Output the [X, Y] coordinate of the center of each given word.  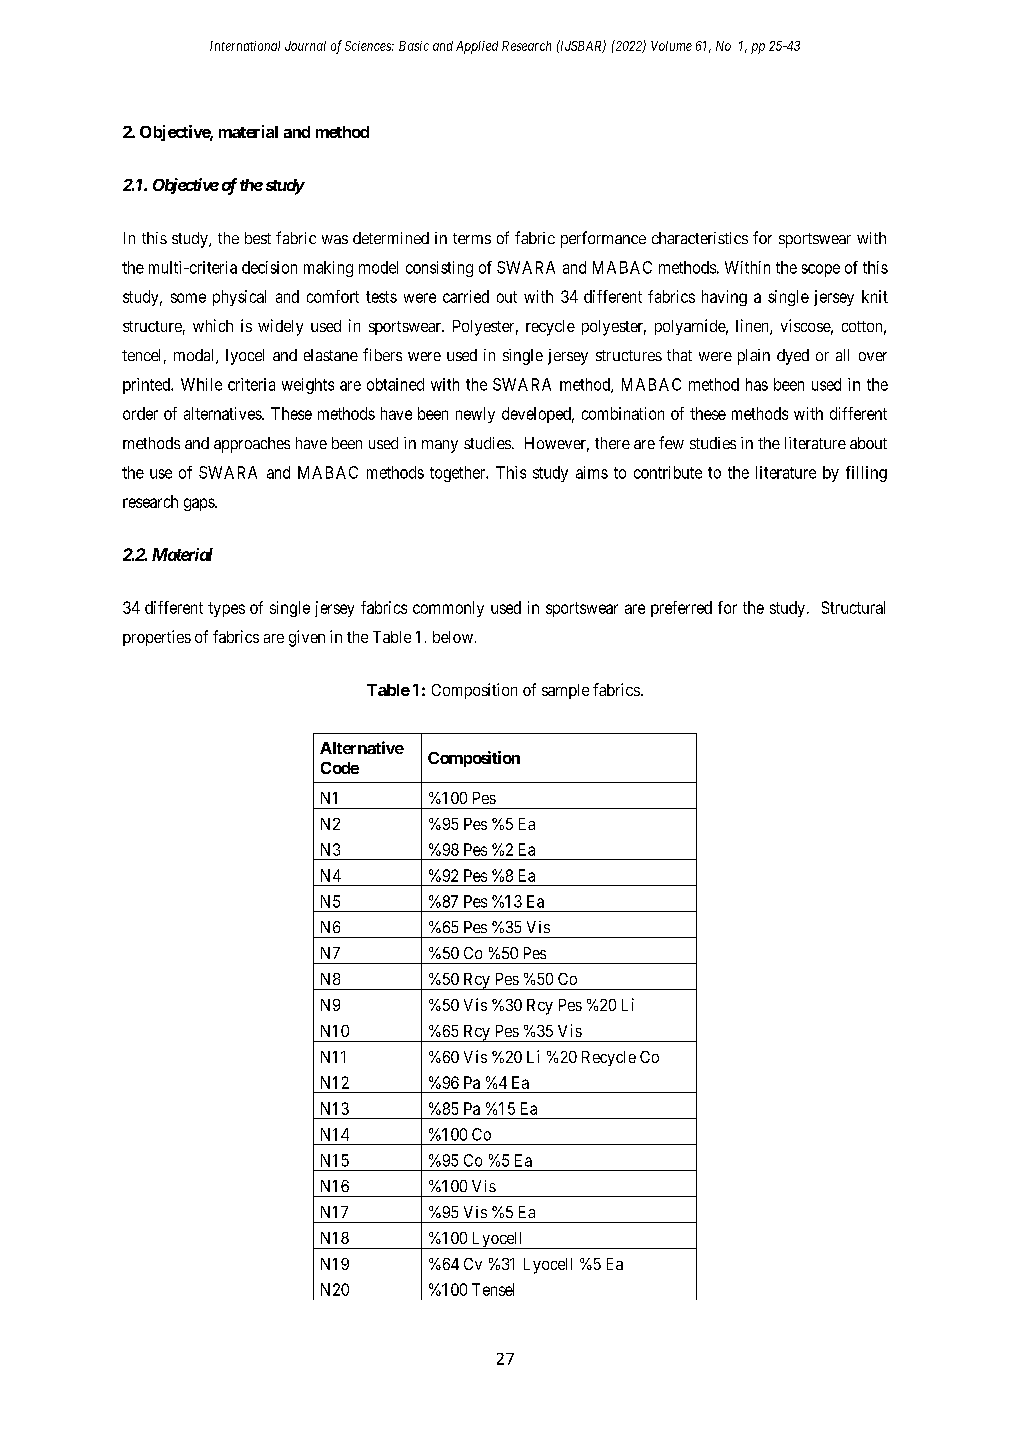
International [245, 46]
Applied [477, 47]
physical [239, 298]
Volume [671, 46]
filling [866, 474]
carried [466, 296]
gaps [200, 504]
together [459, 474]
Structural [853, 607]
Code [340, 768]
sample [565, 691]
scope [821, 270]
